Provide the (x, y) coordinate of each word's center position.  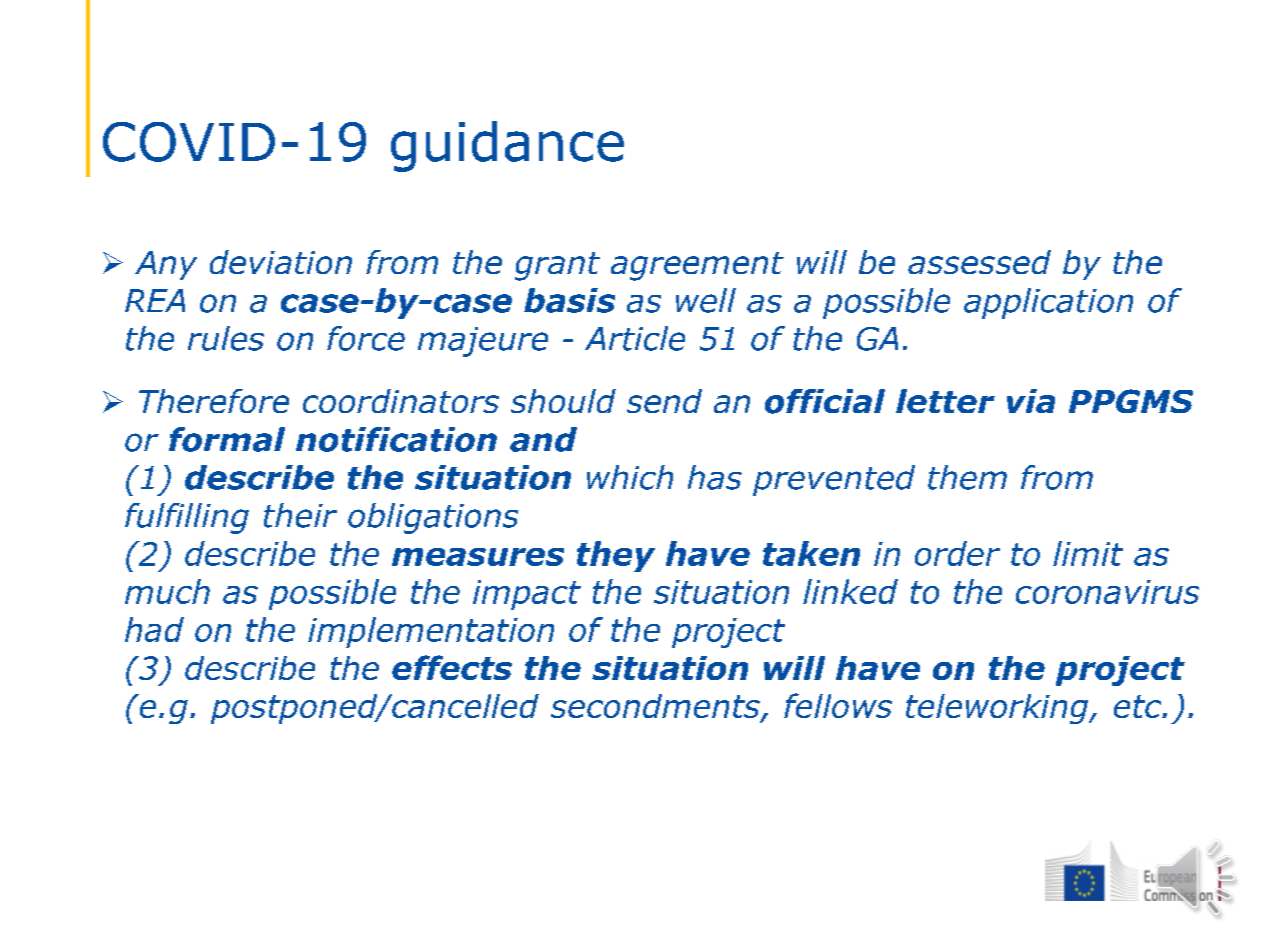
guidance (507, 146)
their (300, 515)
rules (226, 338)
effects (452, 667)
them (967, 477)
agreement (697, 266)
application (1048, 303)
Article (635, 338)
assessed (979, 262)
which (630, 477)
